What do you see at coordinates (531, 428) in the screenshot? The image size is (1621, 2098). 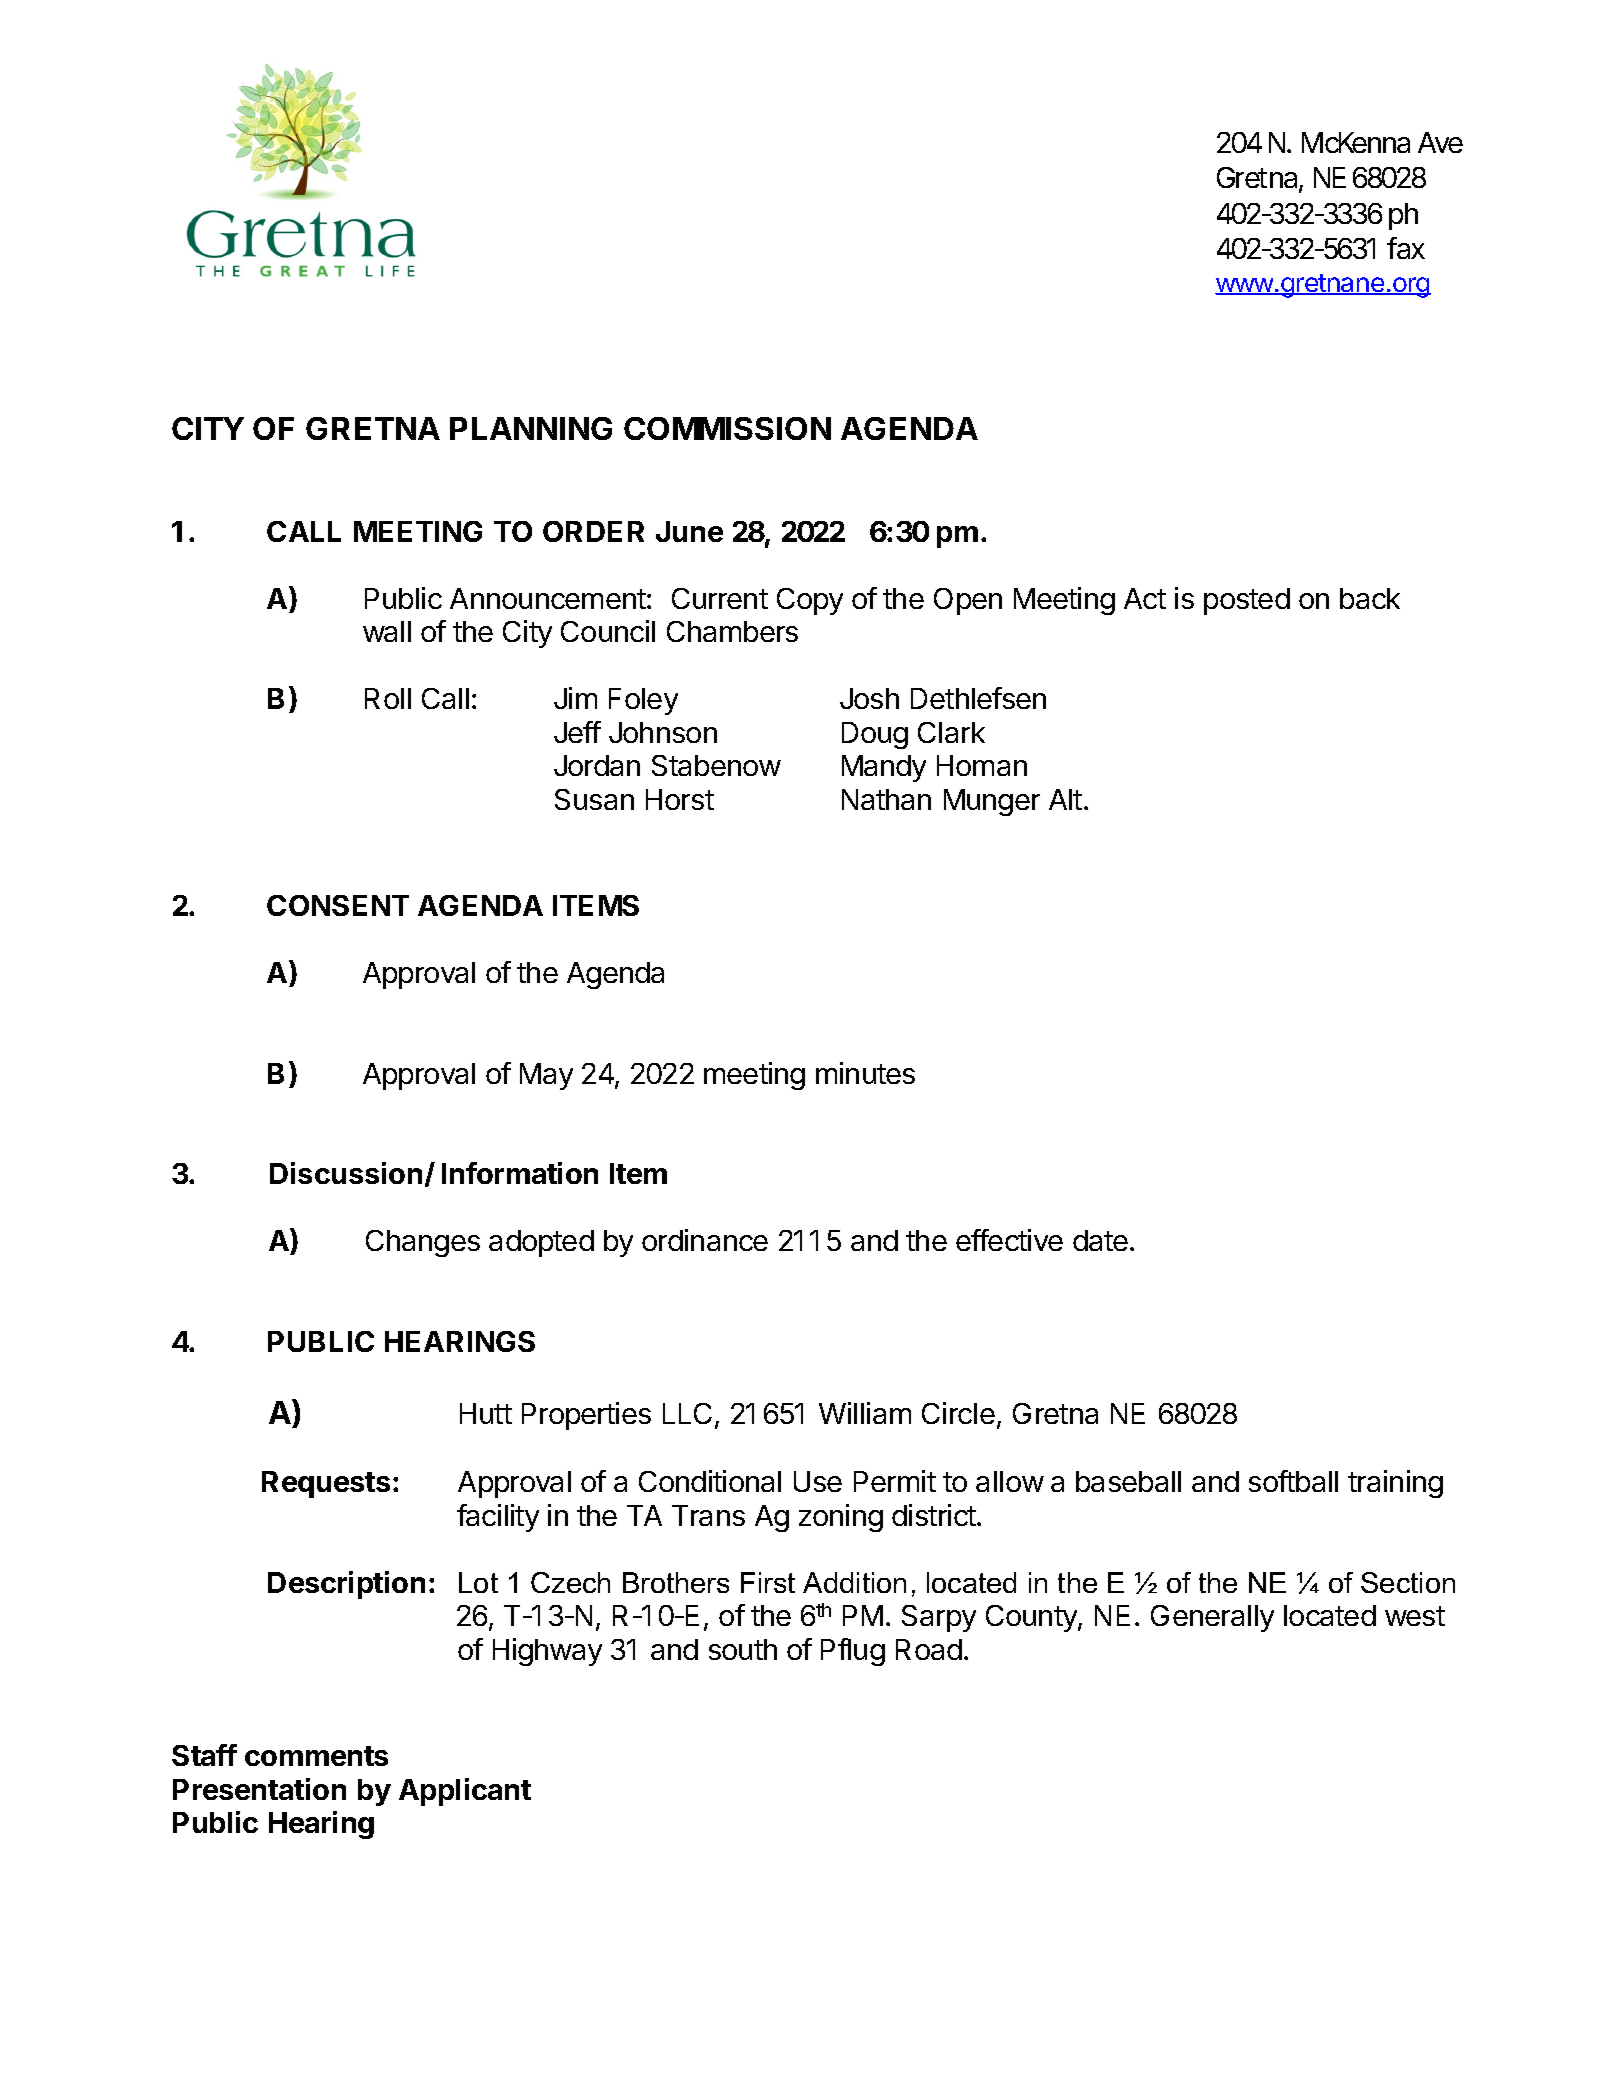 I see `PLANNING` at bounding box center [531, 428].
